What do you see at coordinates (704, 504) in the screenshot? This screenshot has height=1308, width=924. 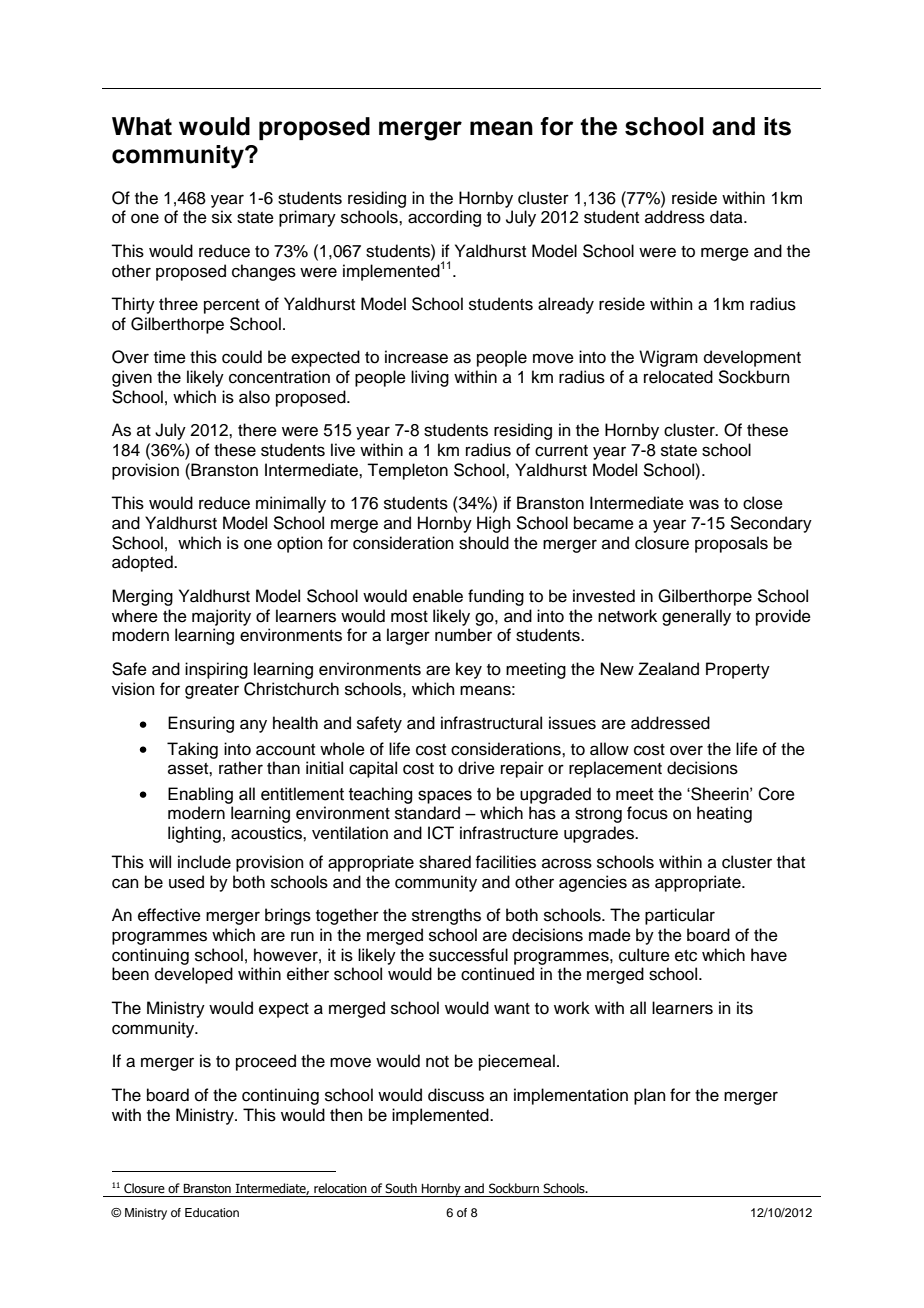 I see `was` at bounding box center [704, 504].
